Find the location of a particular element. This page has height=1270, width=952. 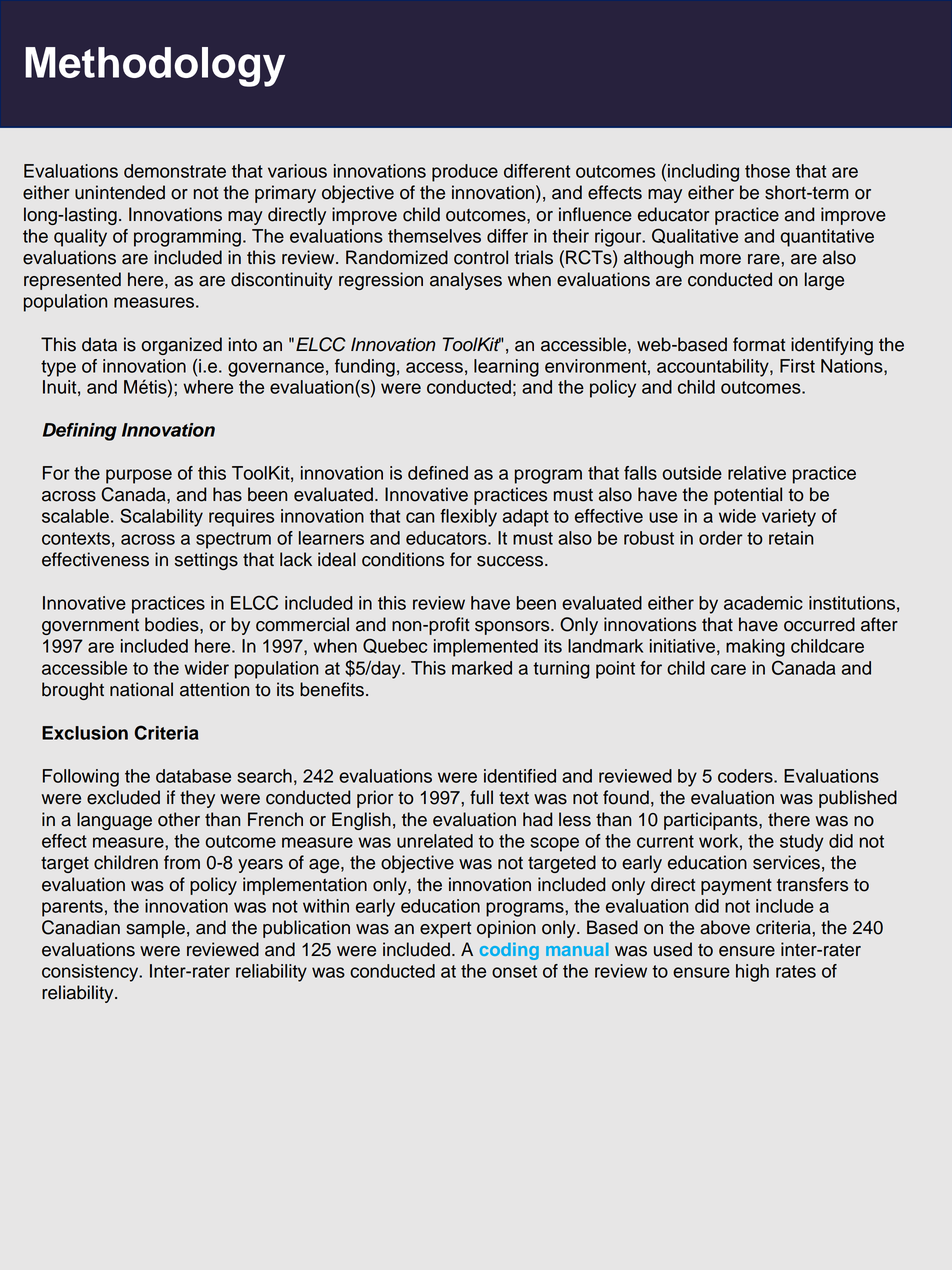

those is located at coordinates (767, 171).
